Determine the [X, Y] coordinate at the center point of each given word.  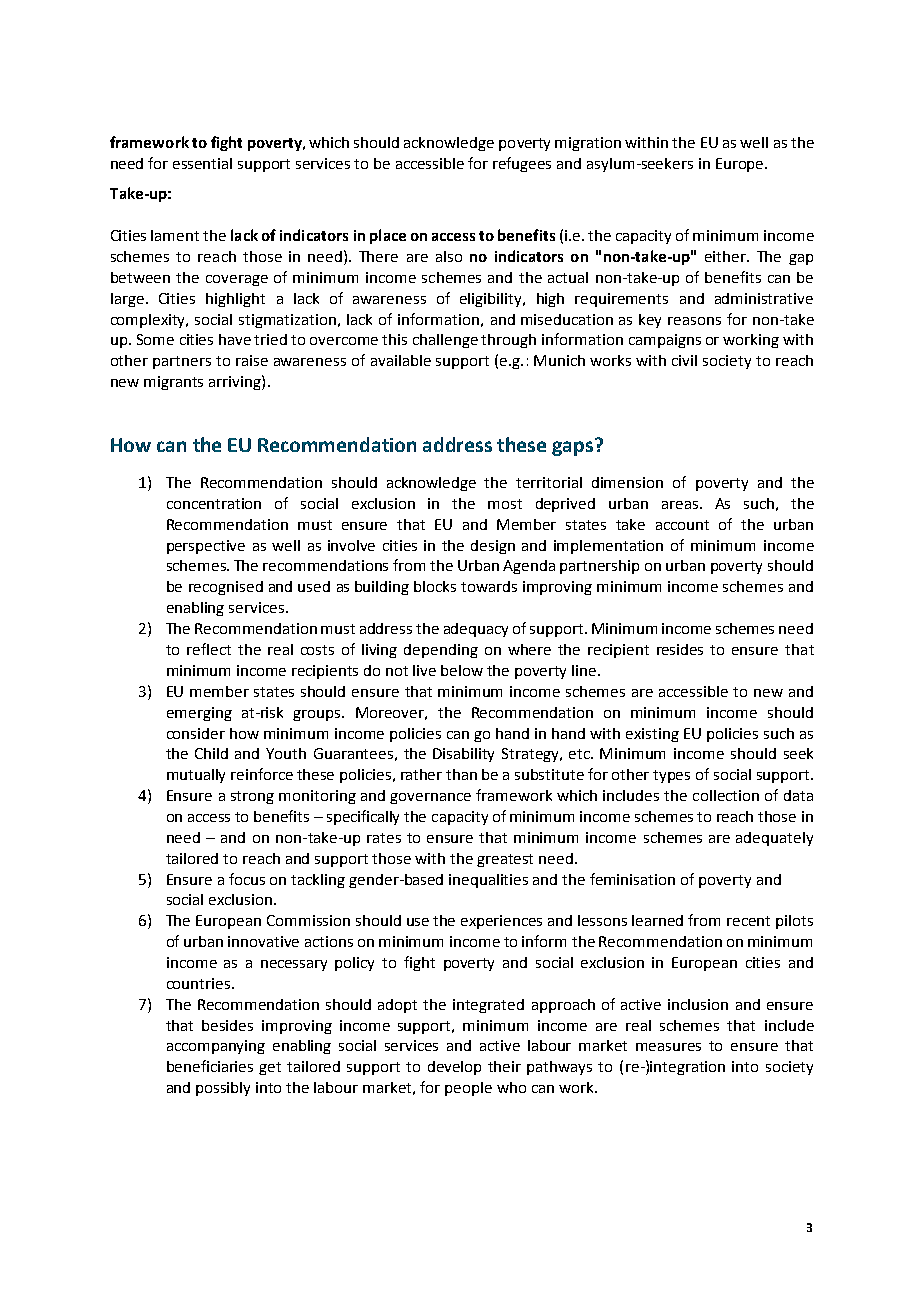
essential [202, 163]
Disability [463, 755]
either [726, 256]
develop [454, 1068]
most [505, 504]
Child [211, 753]
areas [681, 505]
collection [726, 795]
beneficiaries [210, 1066]
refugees [522, 164]
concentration [214, 503]
